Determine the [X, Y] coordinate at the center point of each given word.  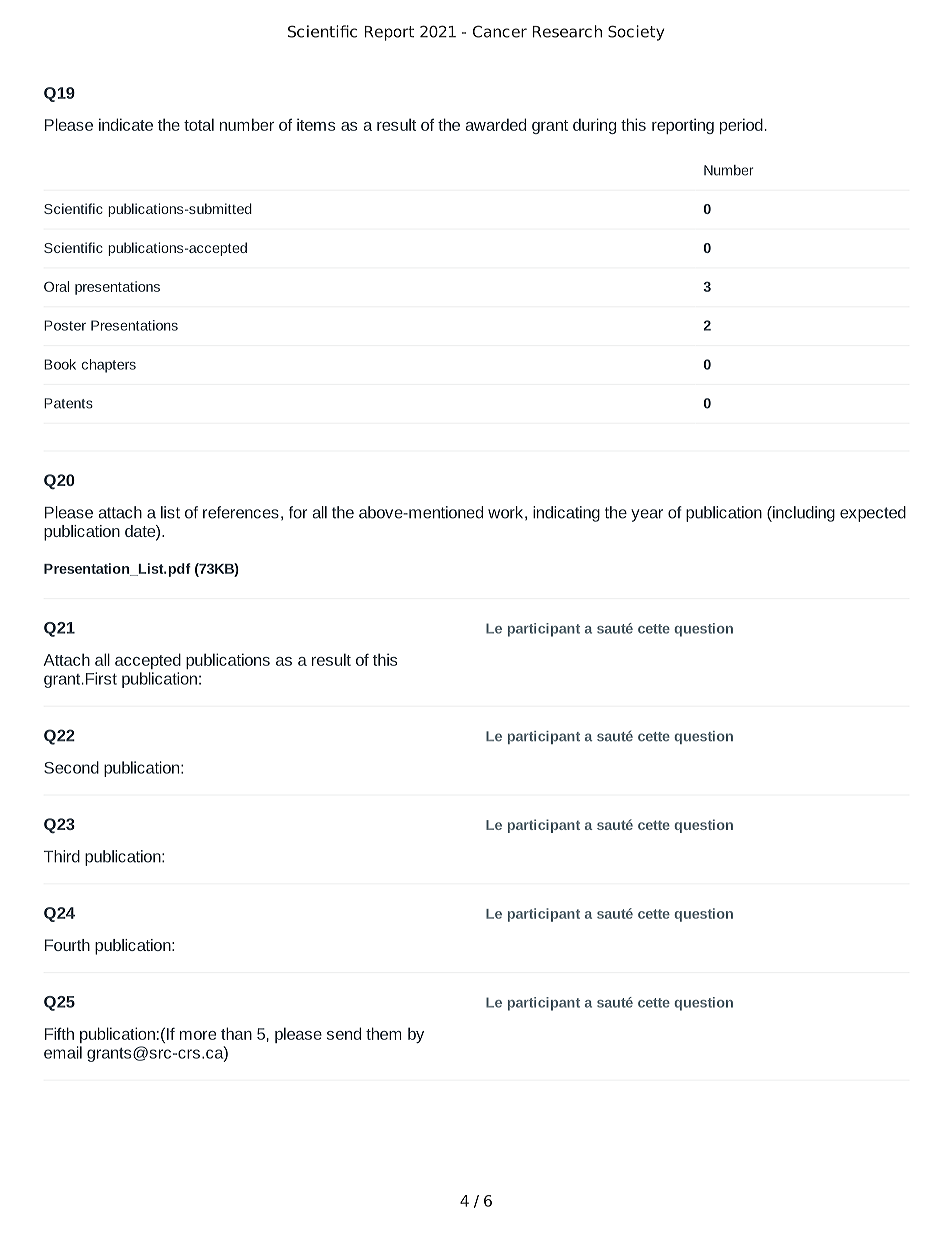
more [198, 1035]
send [344, 1033]
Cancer [500, 31]
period [741, 126]
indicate [126, 124]
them [384, 1033]
